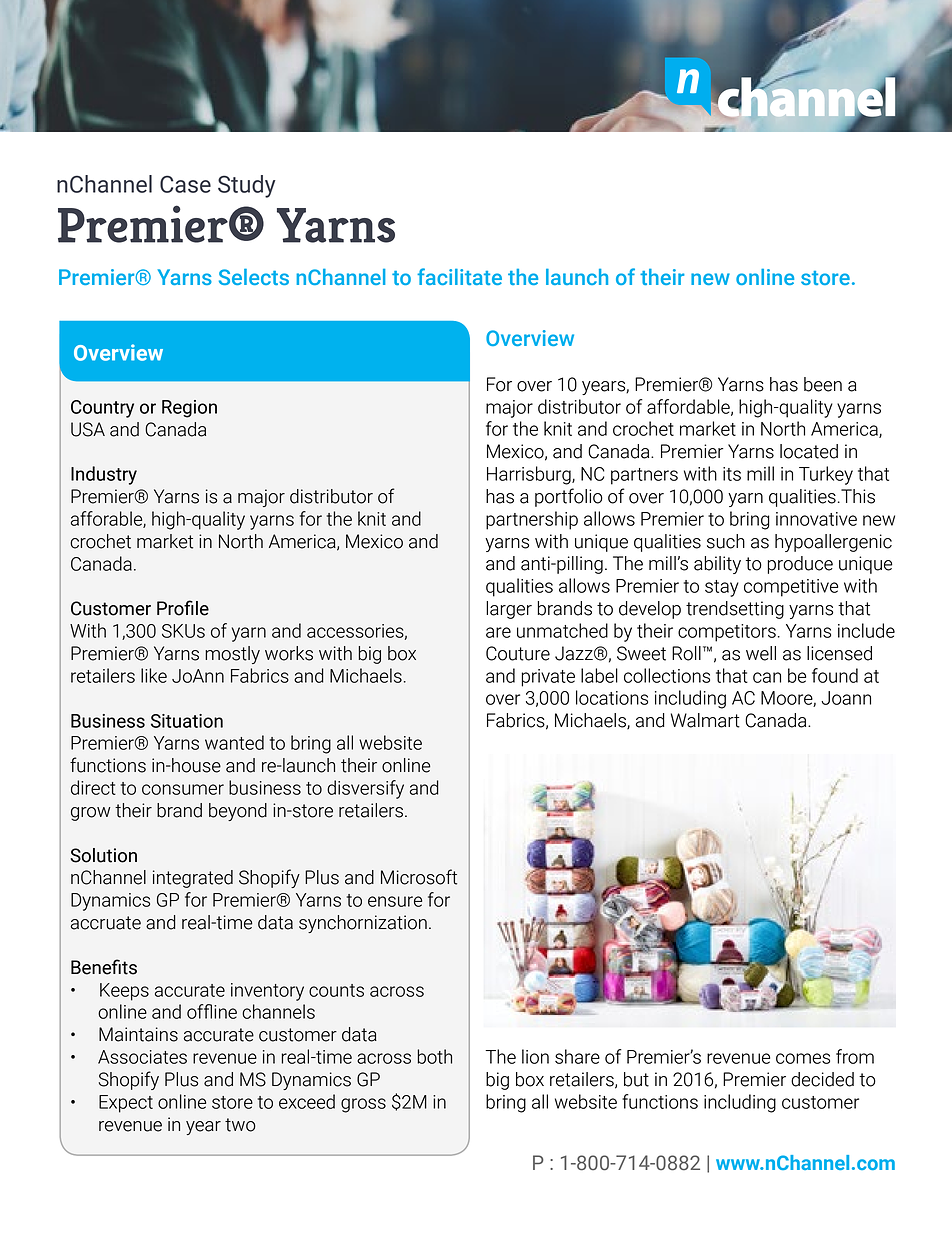 This screenshot has width=952, height=1233. Describe the element at coordinates (154, 675) in the screenshot. I see `like` at that location.
